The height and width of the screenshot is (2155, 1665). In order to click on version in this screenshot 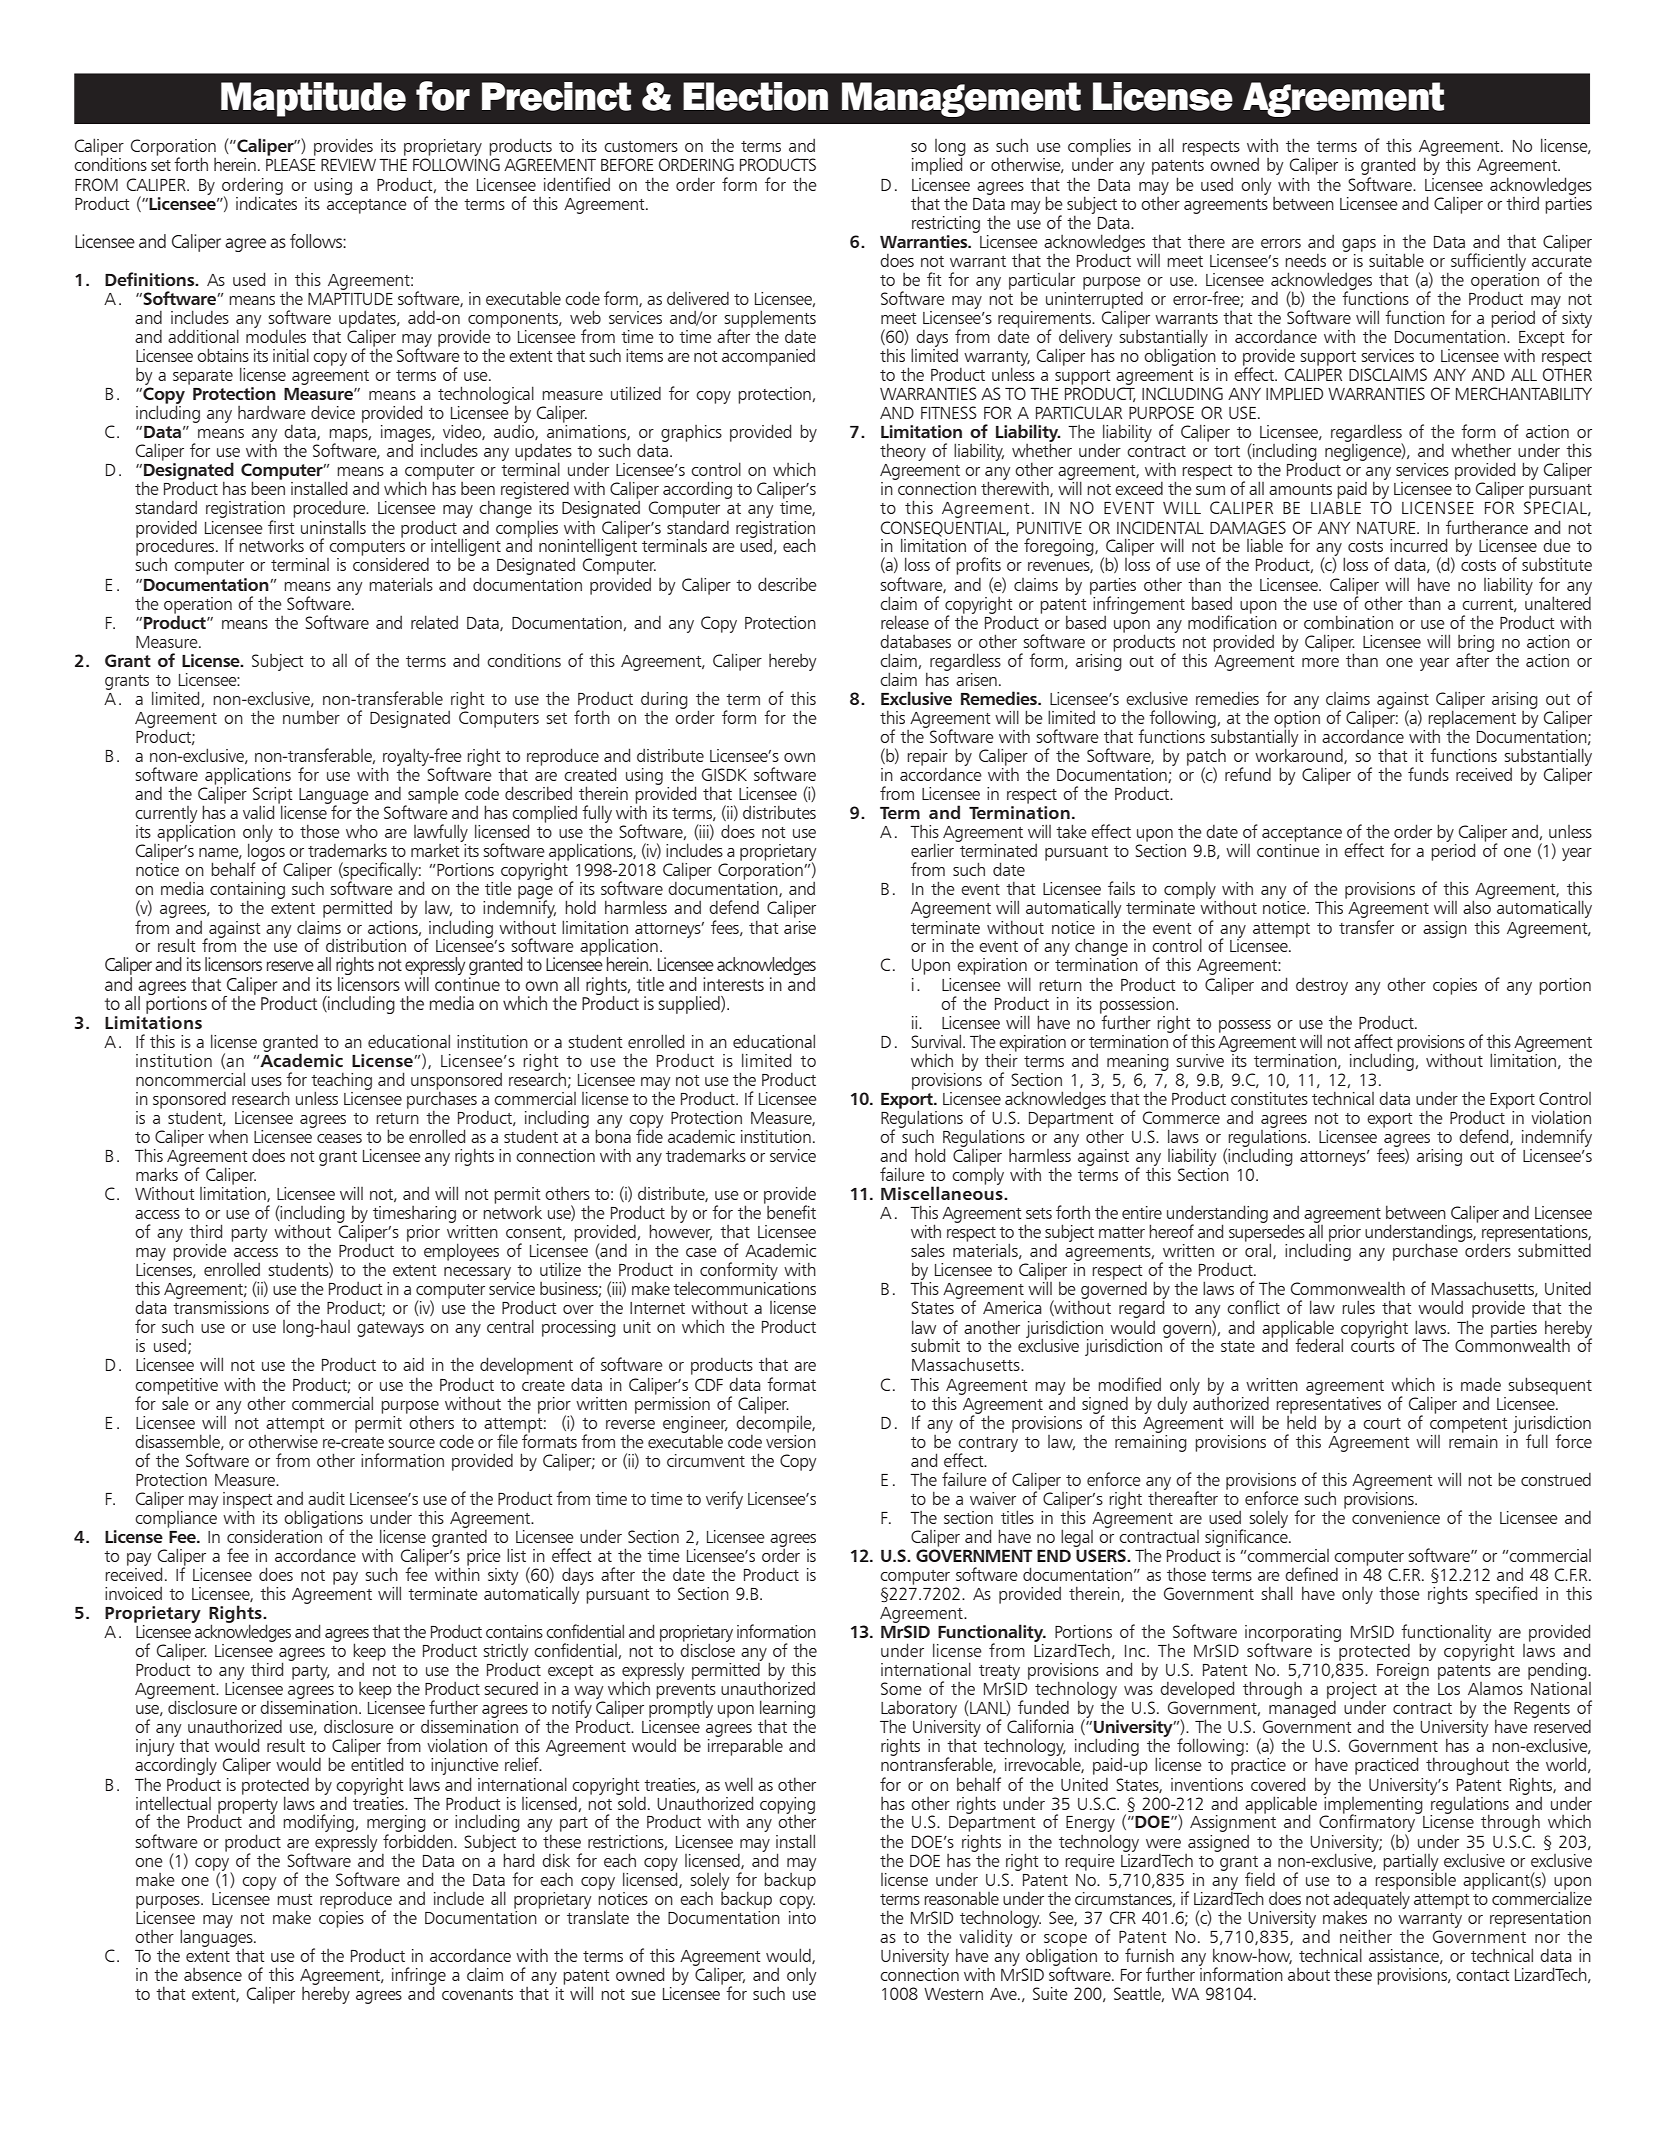, I will do `click(791, 1440)`.
